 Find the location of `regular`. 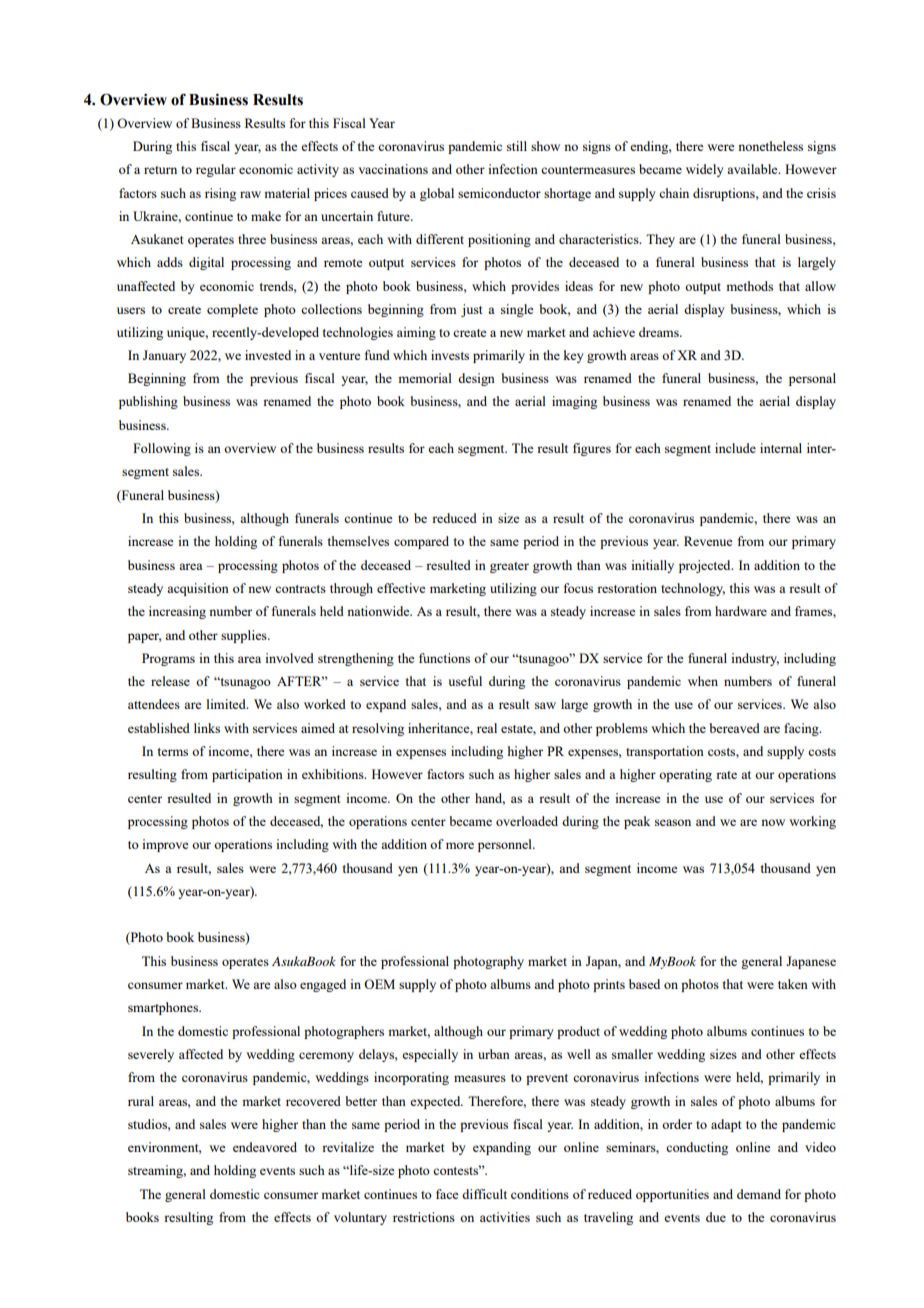

regular is located at coordinates (216, 170).
